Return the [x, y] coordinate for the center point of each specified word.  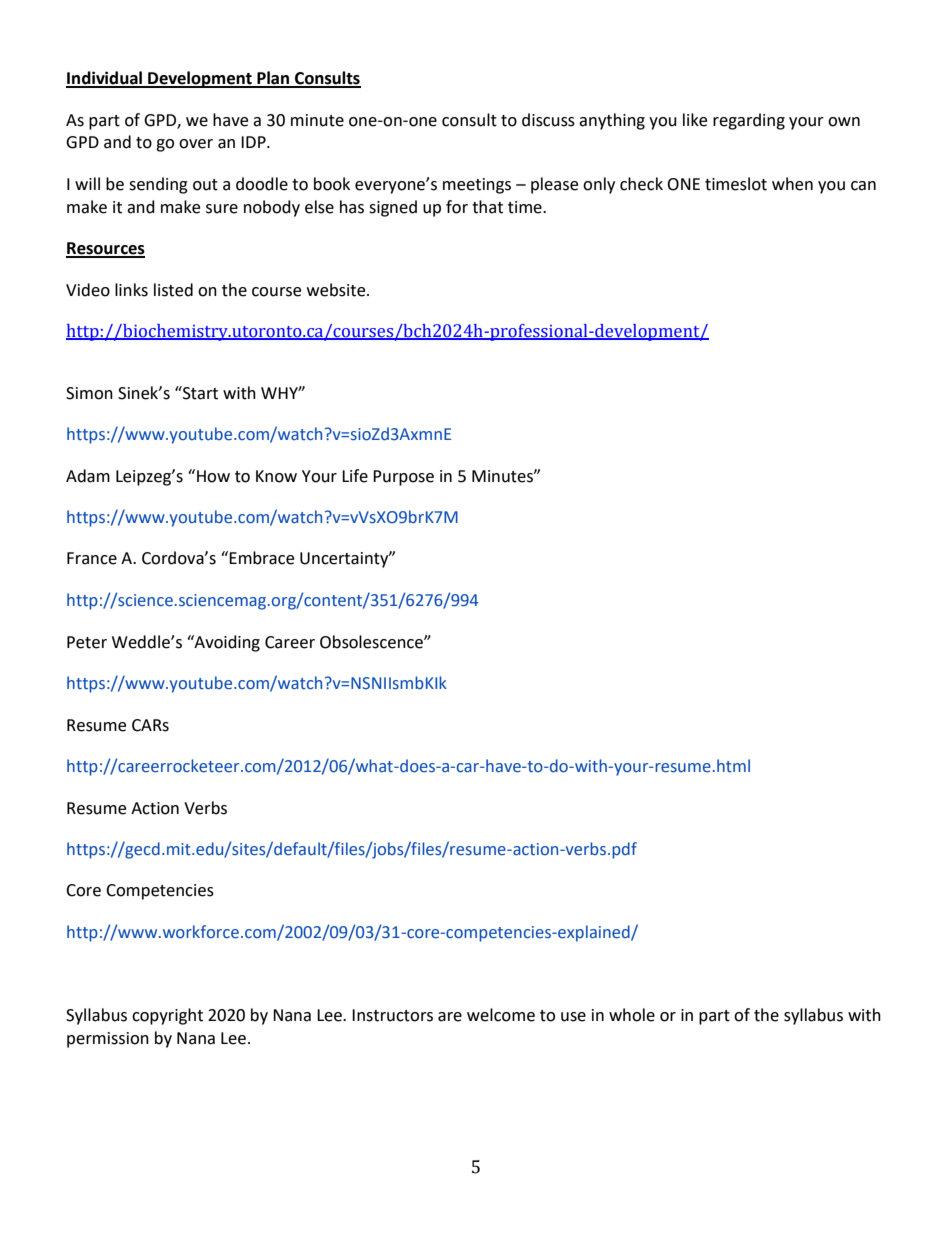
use [573, 1017]
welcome [501, 1015]
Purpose [403, 478]
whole [632, 1015]
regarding [749, 121]
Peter [87, 642]
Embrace [261, 558]
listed [173, 290]
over [196, 144]
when [792, 184]
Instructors [392, 1015]
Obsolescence [372, 642]
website [337, 290]
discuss [548, 120]
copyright [167, 1016]
